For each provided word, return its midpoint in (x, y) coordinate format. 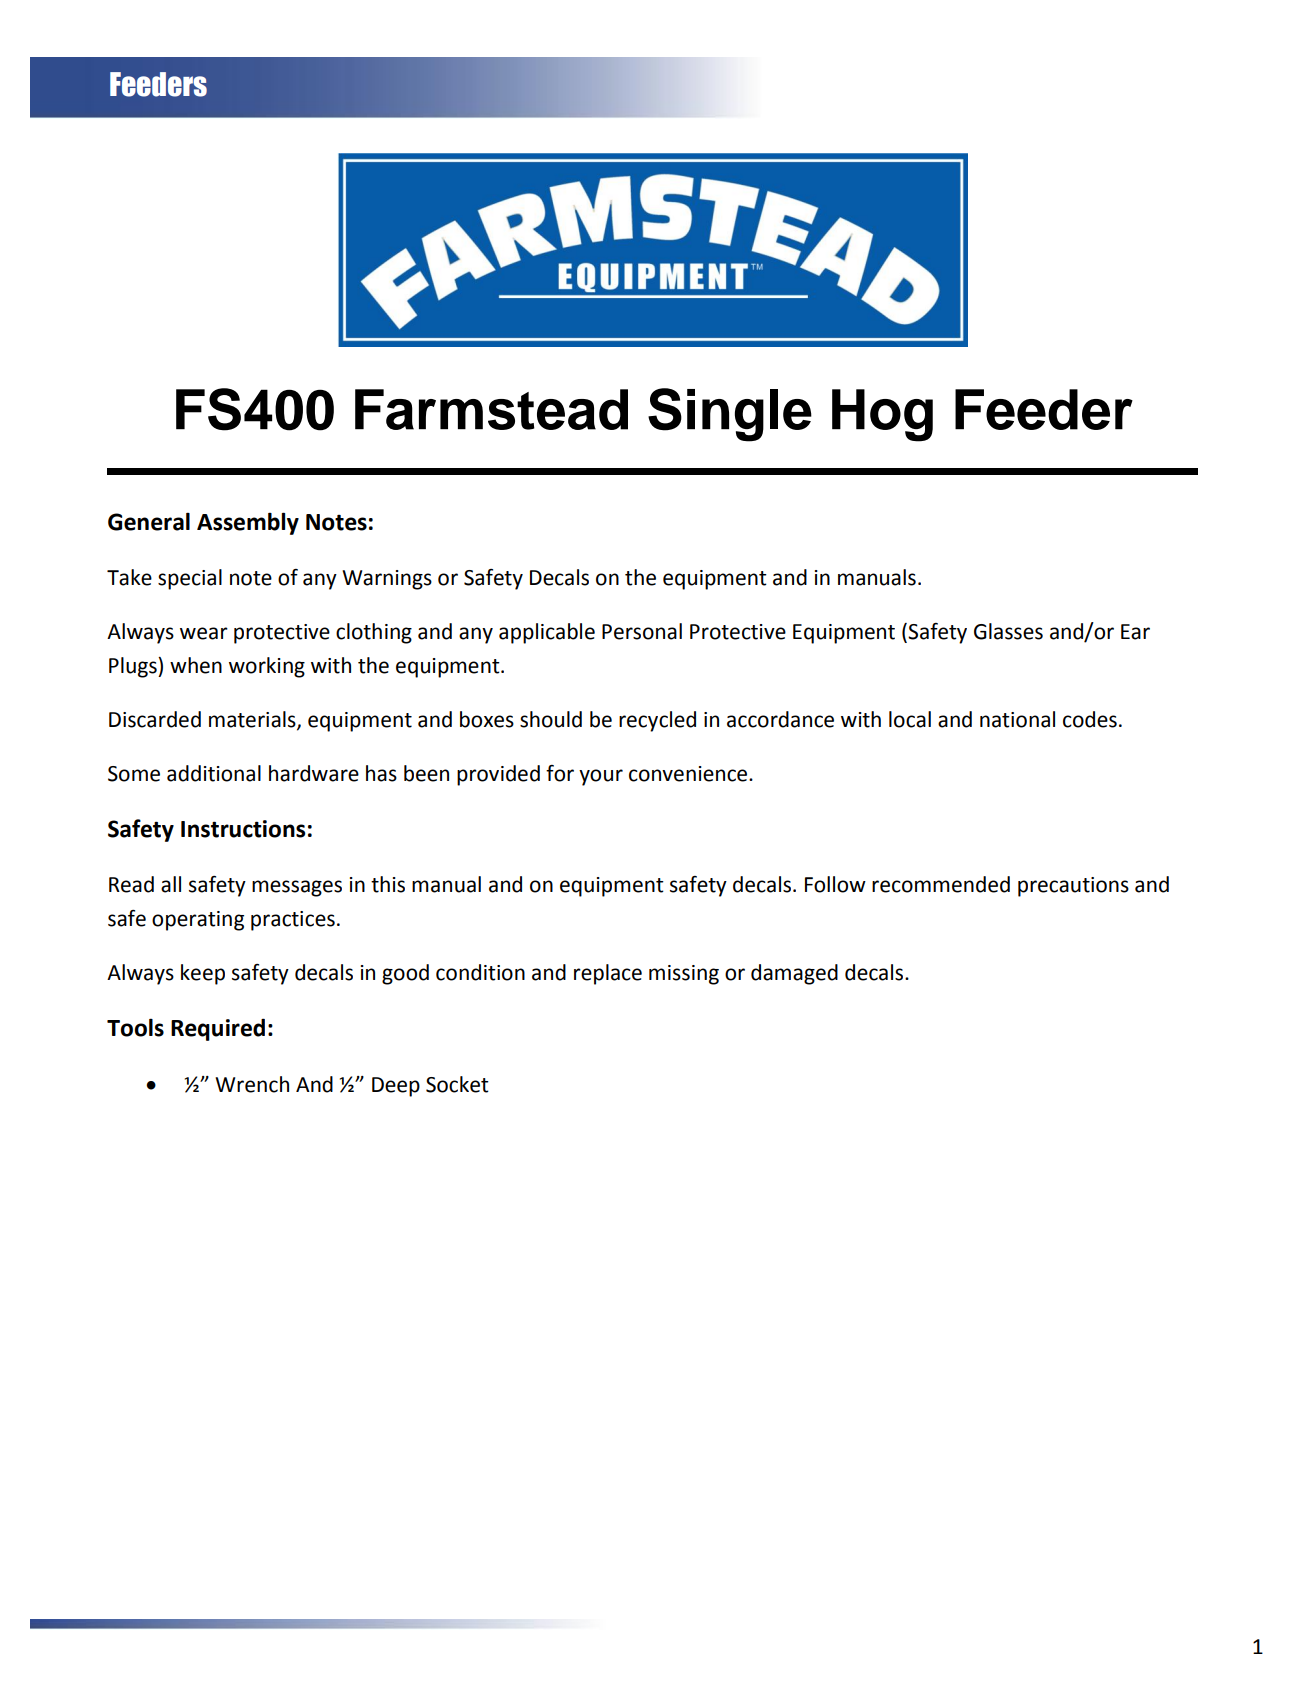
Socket (457, 1084)
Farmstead (491, 409)
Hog (882, 415)
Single (730, 415)
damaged (794, 974)
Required (218, 1029)
